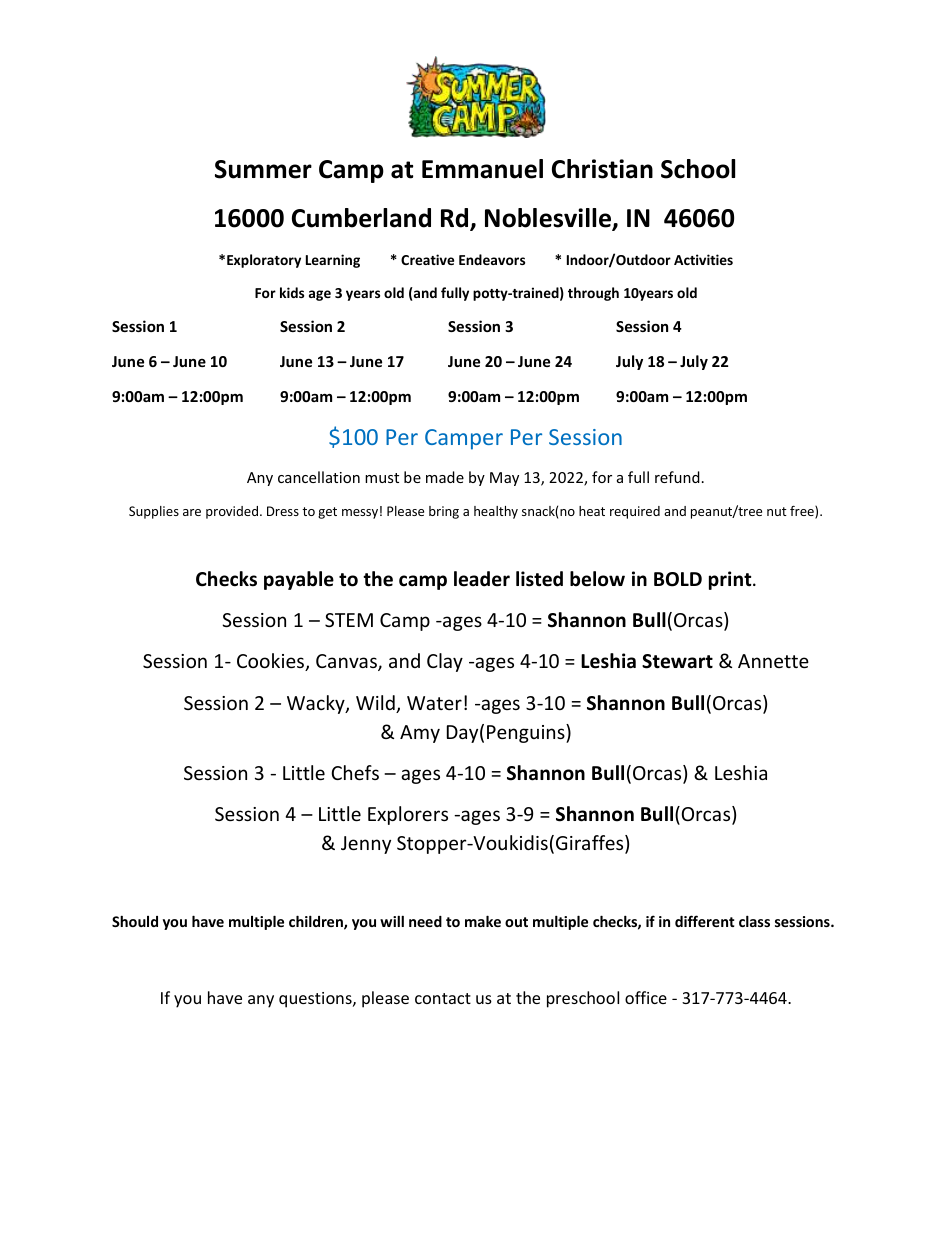 This screenshot has height=1233, width=952. What do you see at coordinates (677, 661) in the screenshot?
I see `Stewart` at bounding box center [677, 661].
